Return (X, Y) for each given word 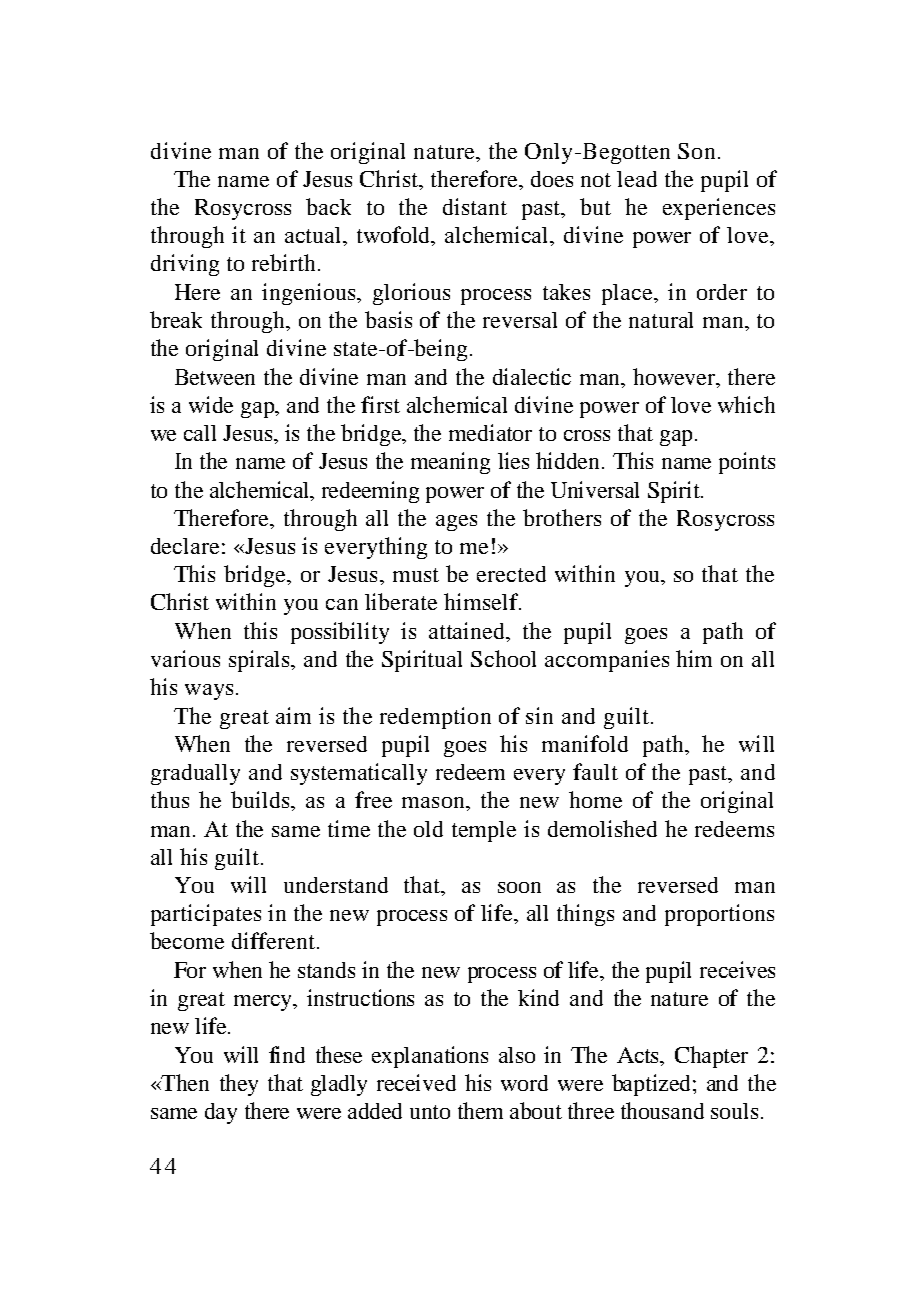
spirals (261, 661)
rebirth (283, 262)
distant (475, 206)
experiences (719, 209)
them (480, 1110)
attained (468, 630)
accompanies (607, 661)
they (239, 1085)
